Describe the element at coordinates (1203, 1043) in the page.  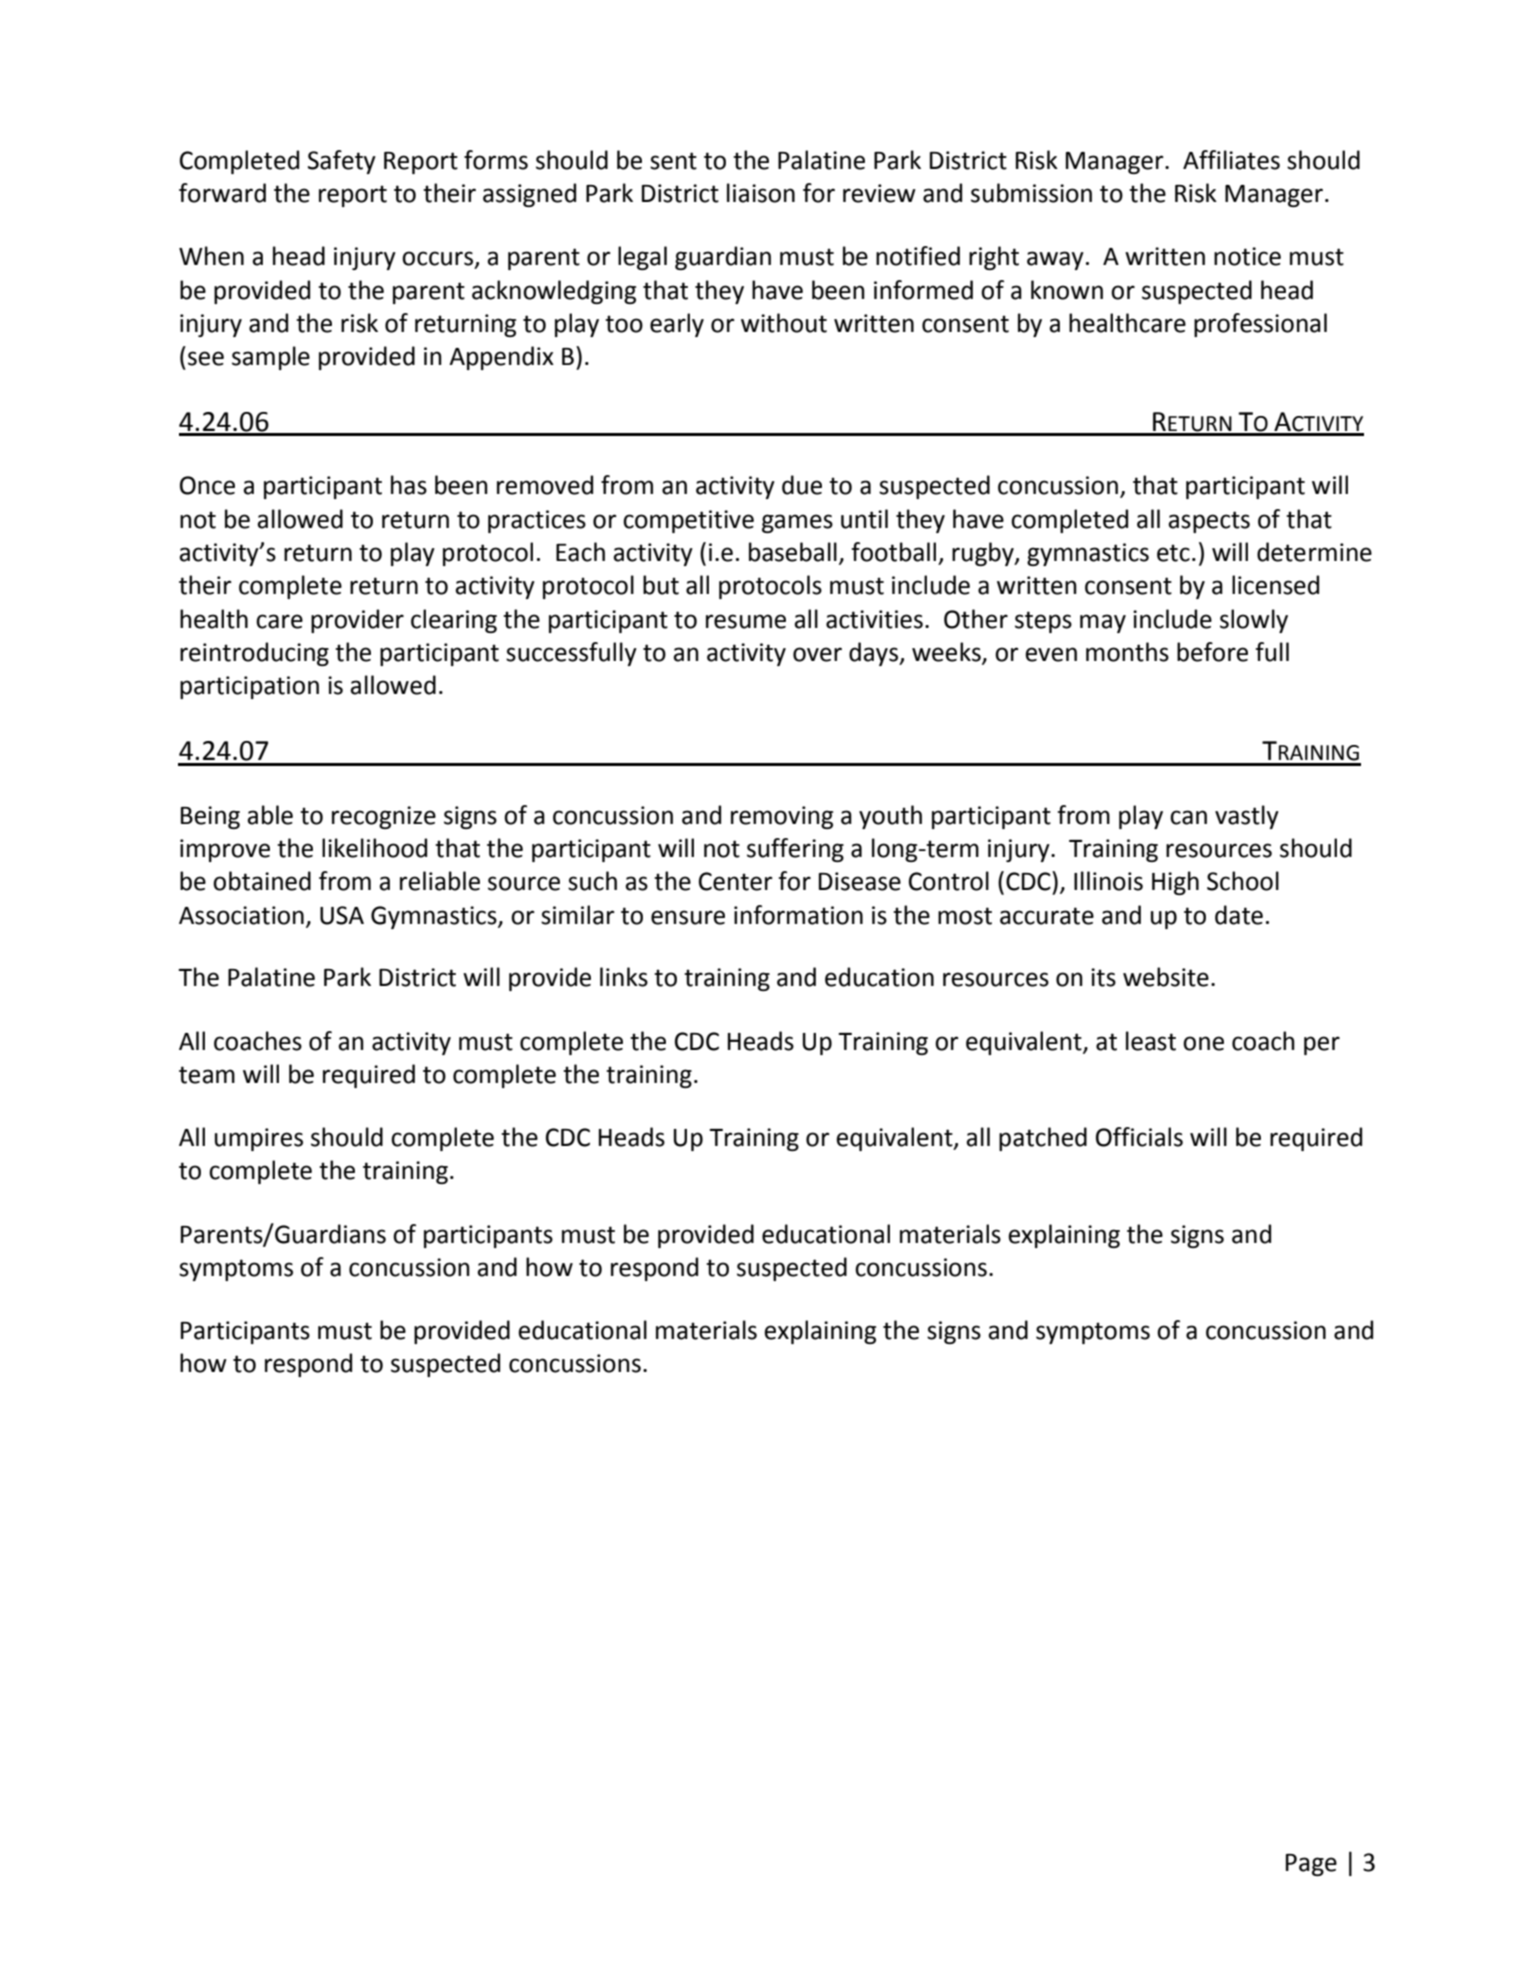
I see `one` at that location.
